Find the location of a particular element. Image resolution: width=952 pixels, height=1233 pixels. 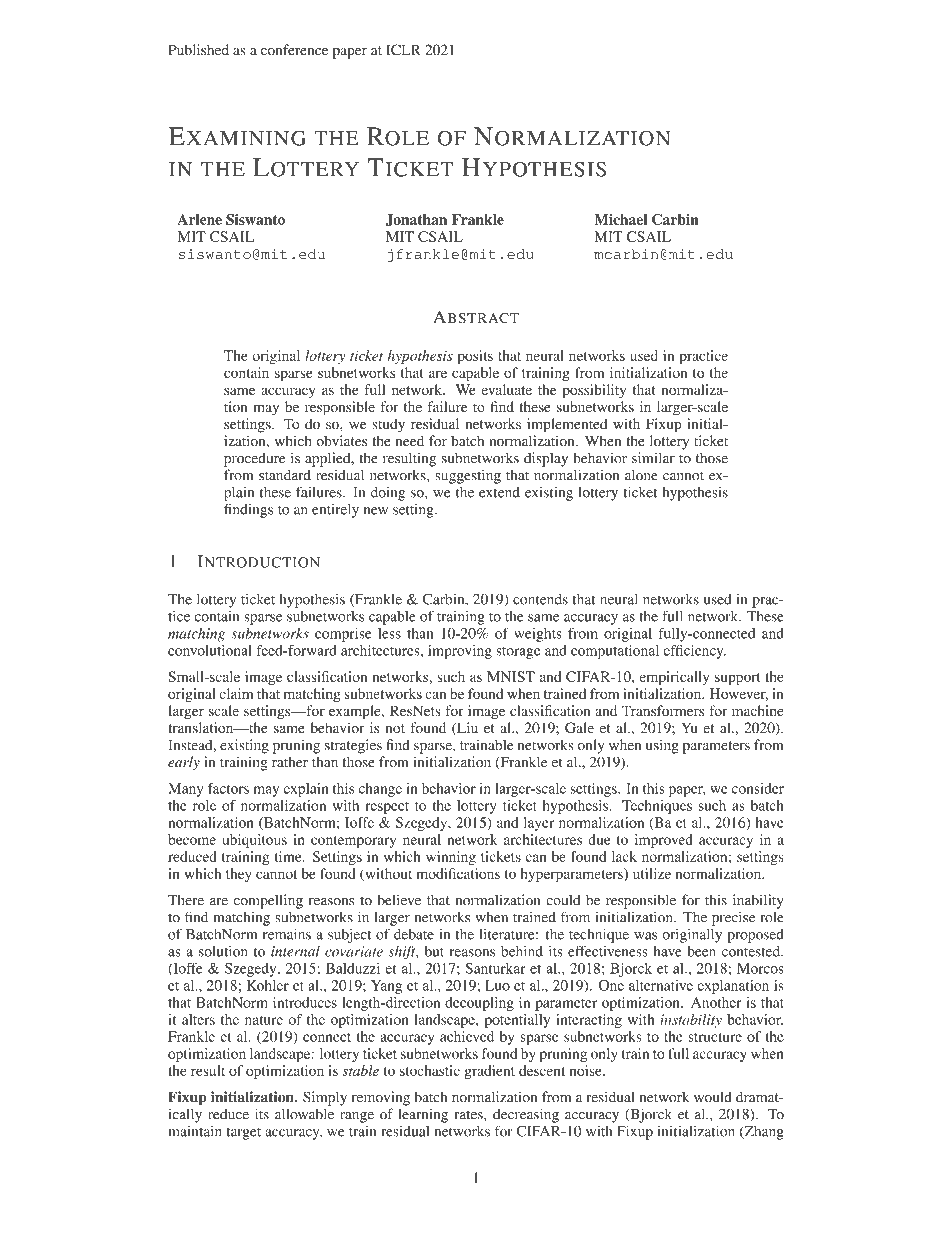

conference is located at coordinates (294, 50).
